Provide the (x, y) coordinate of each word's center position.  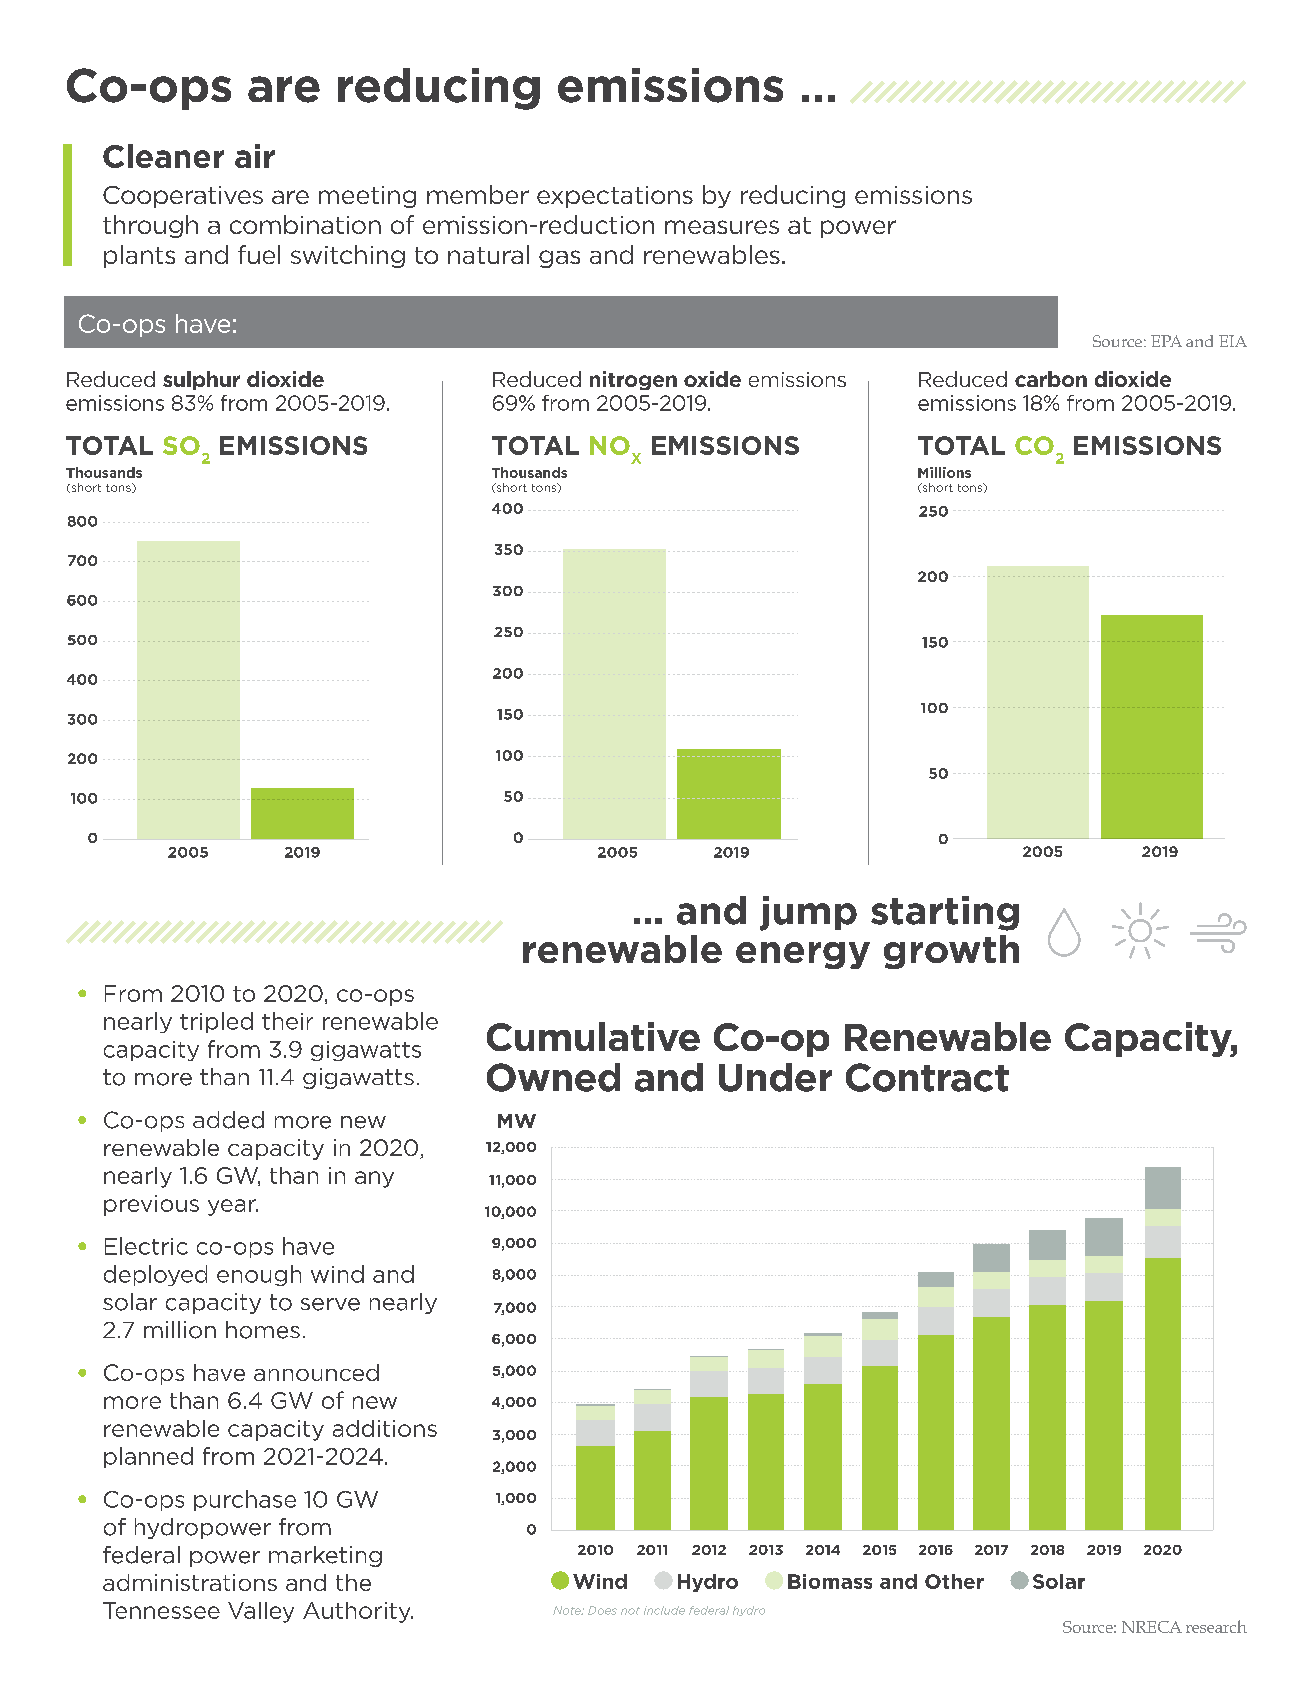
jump (808, 913)
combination (305, 224)
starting (945, 913)
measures (722, 227)
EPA (1166, 341)
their (287, 1021)
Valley (261, 1612)
